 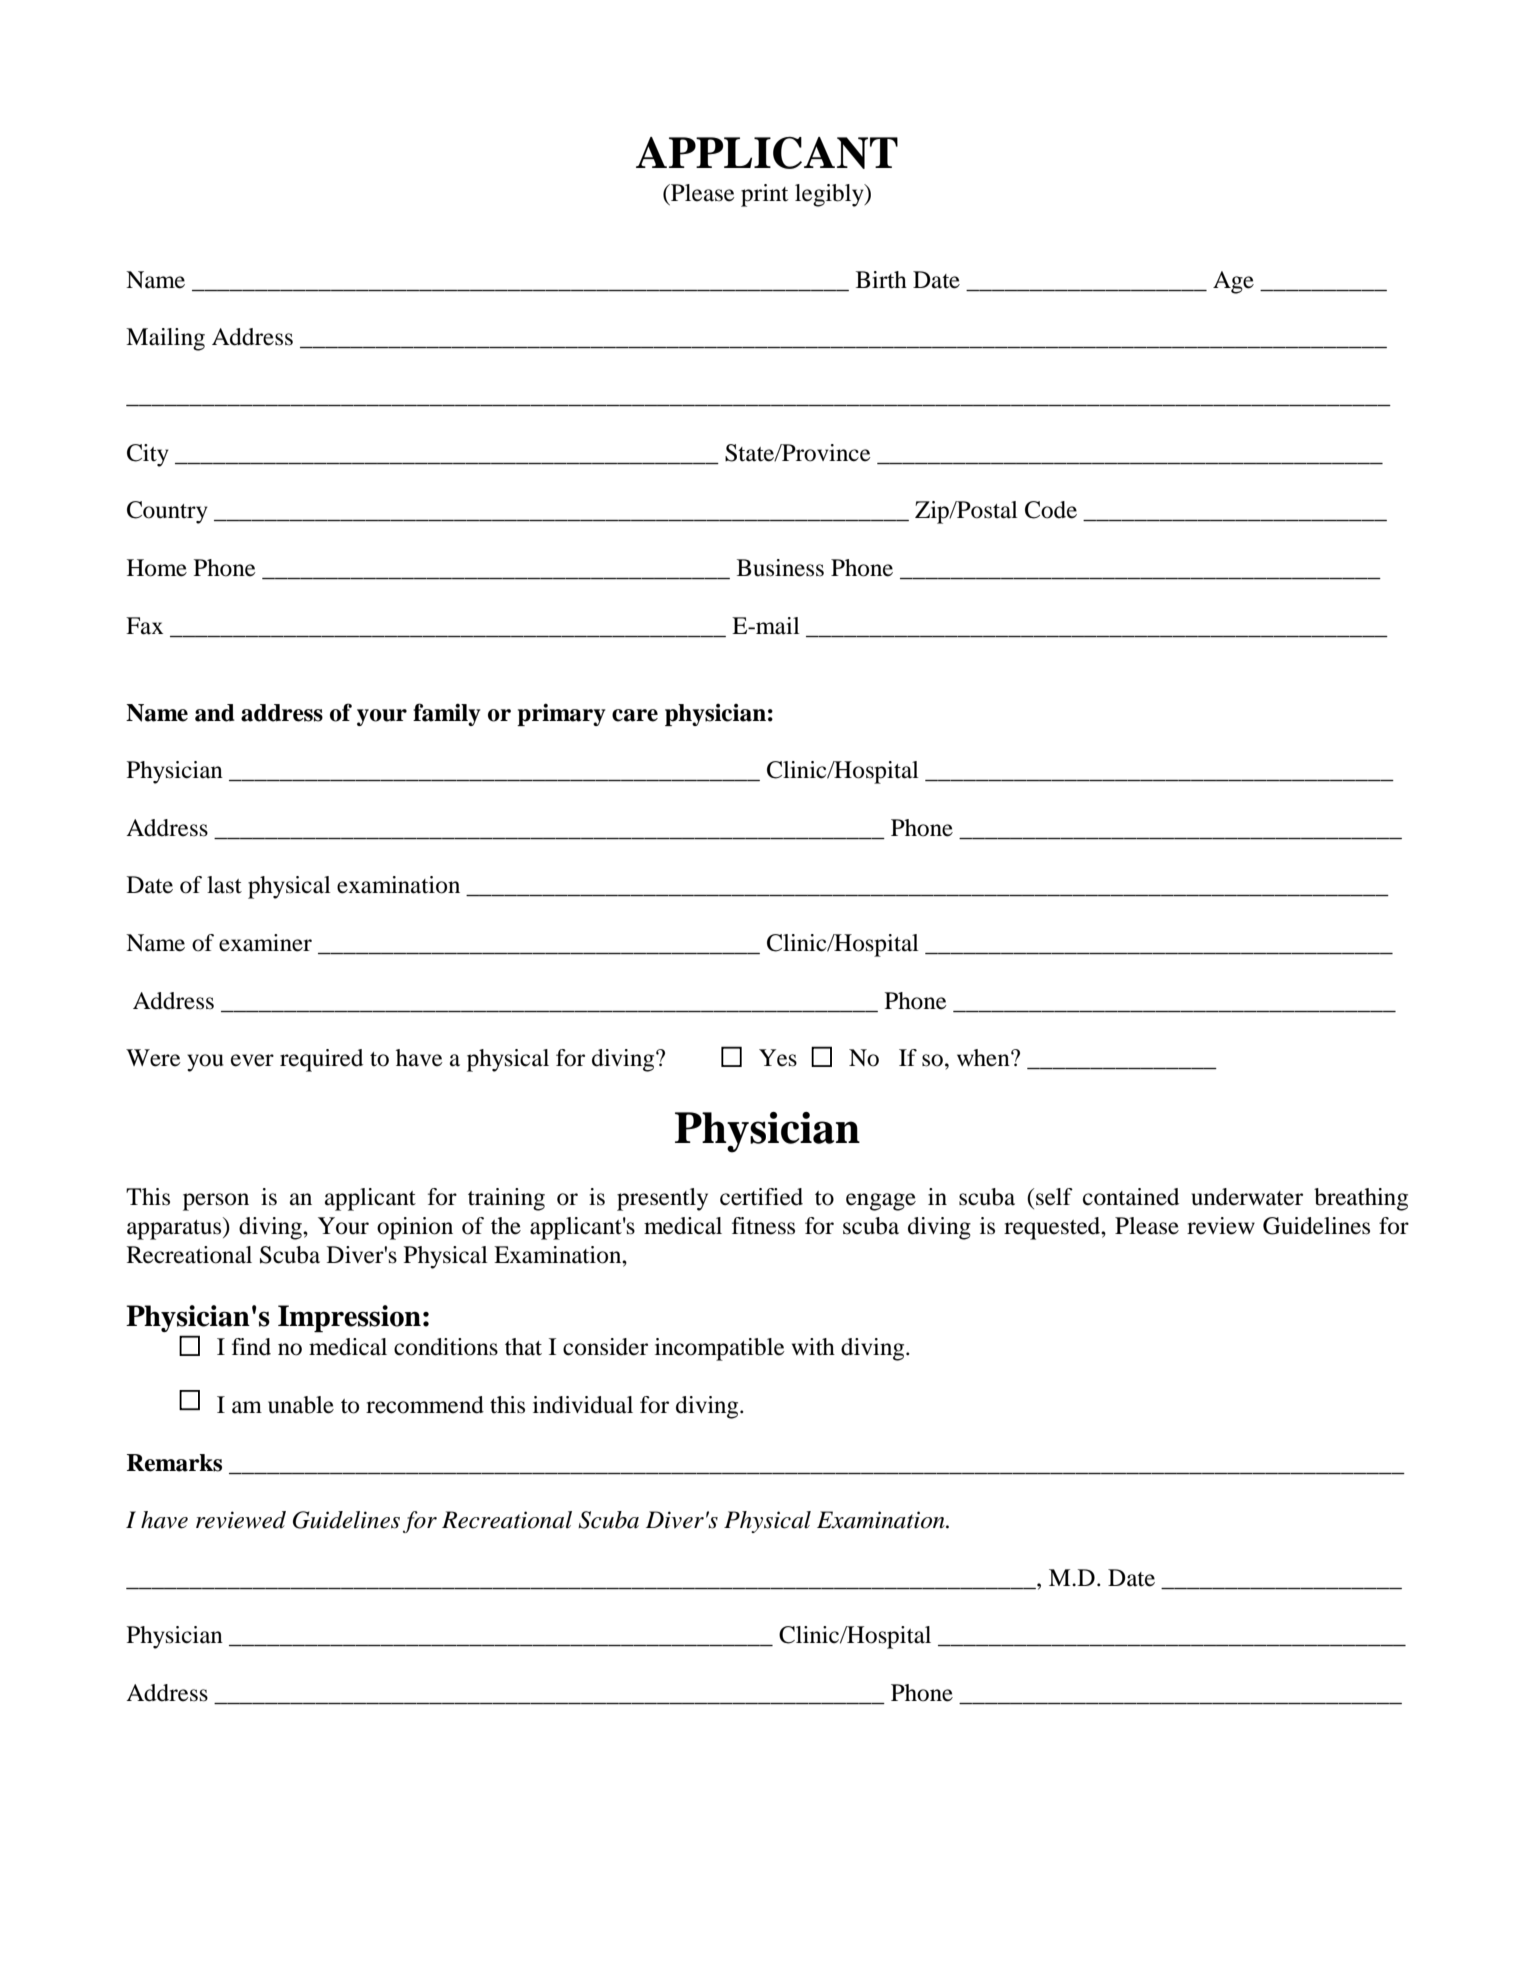 I want to click on Birth, so click(x=881, y=280).
